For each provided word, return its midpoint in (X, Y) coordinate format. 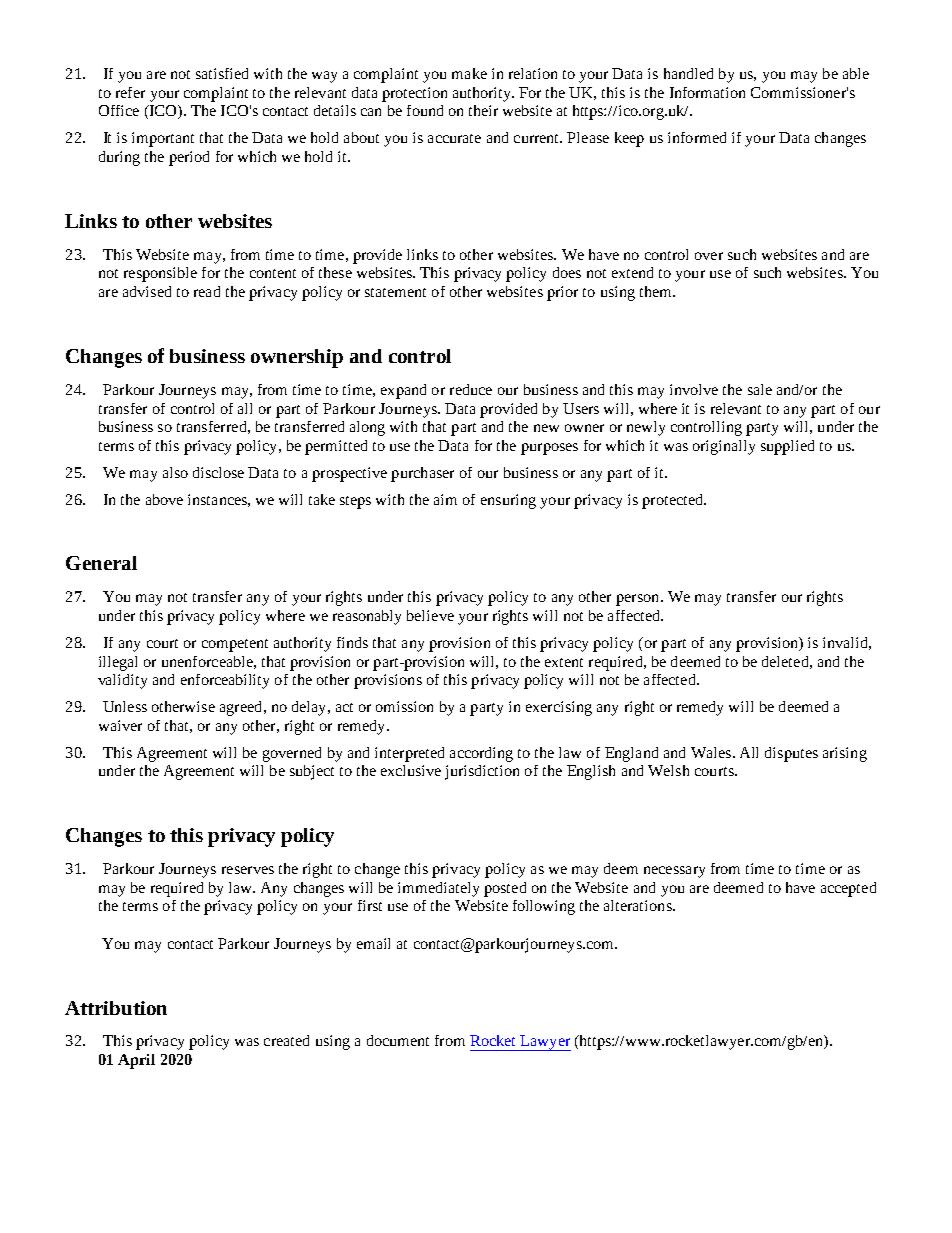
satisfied (222, 73)
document (398, 1040)
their (483, 110)
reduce (471, 389)
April (136, 1061)
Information (707, 92)
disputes (791, 754)
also (175, 472)
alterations (639, 905)
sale (760, 389)
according (481, 754)
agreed (242, 708)
